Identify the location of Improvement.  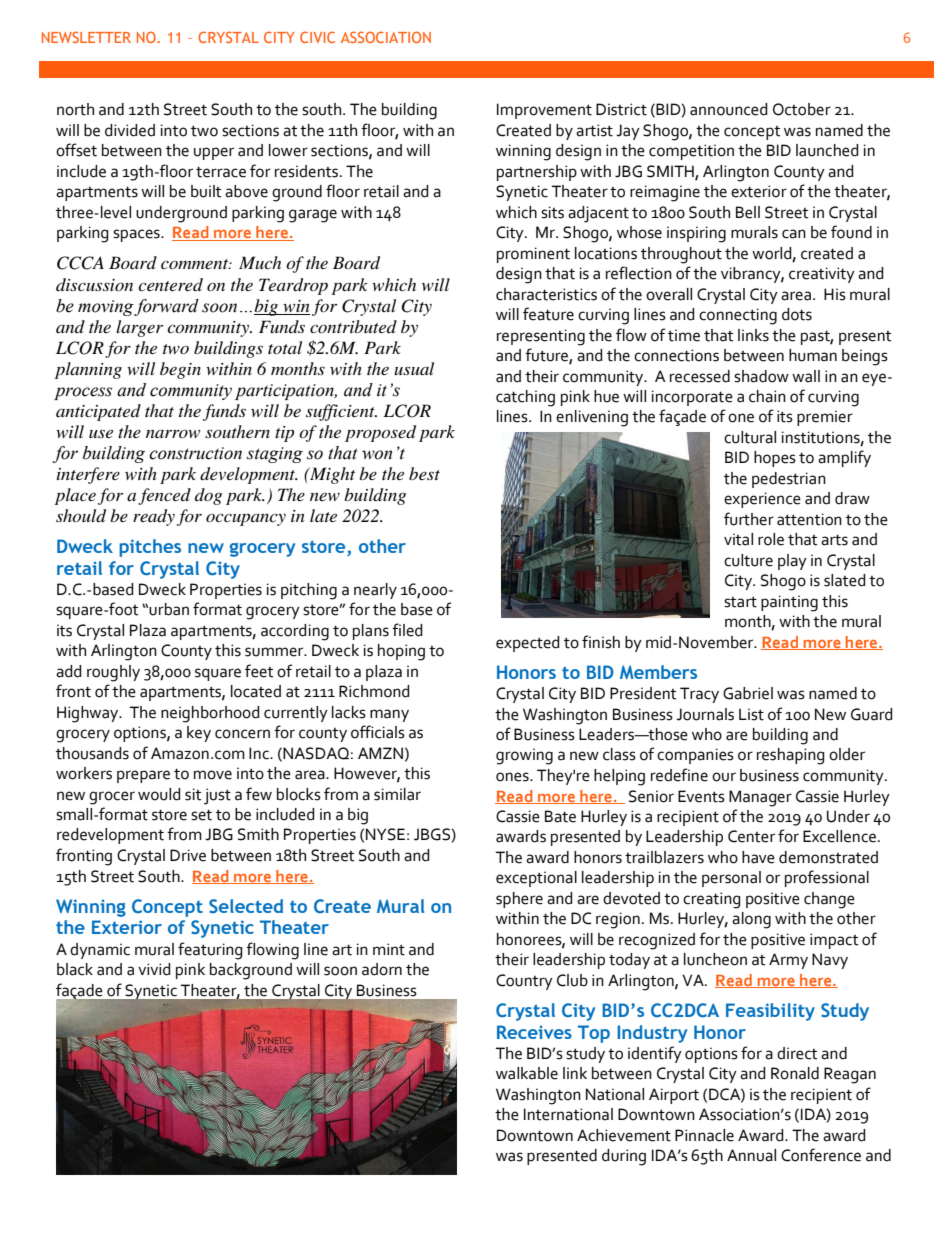
(544, 111).
